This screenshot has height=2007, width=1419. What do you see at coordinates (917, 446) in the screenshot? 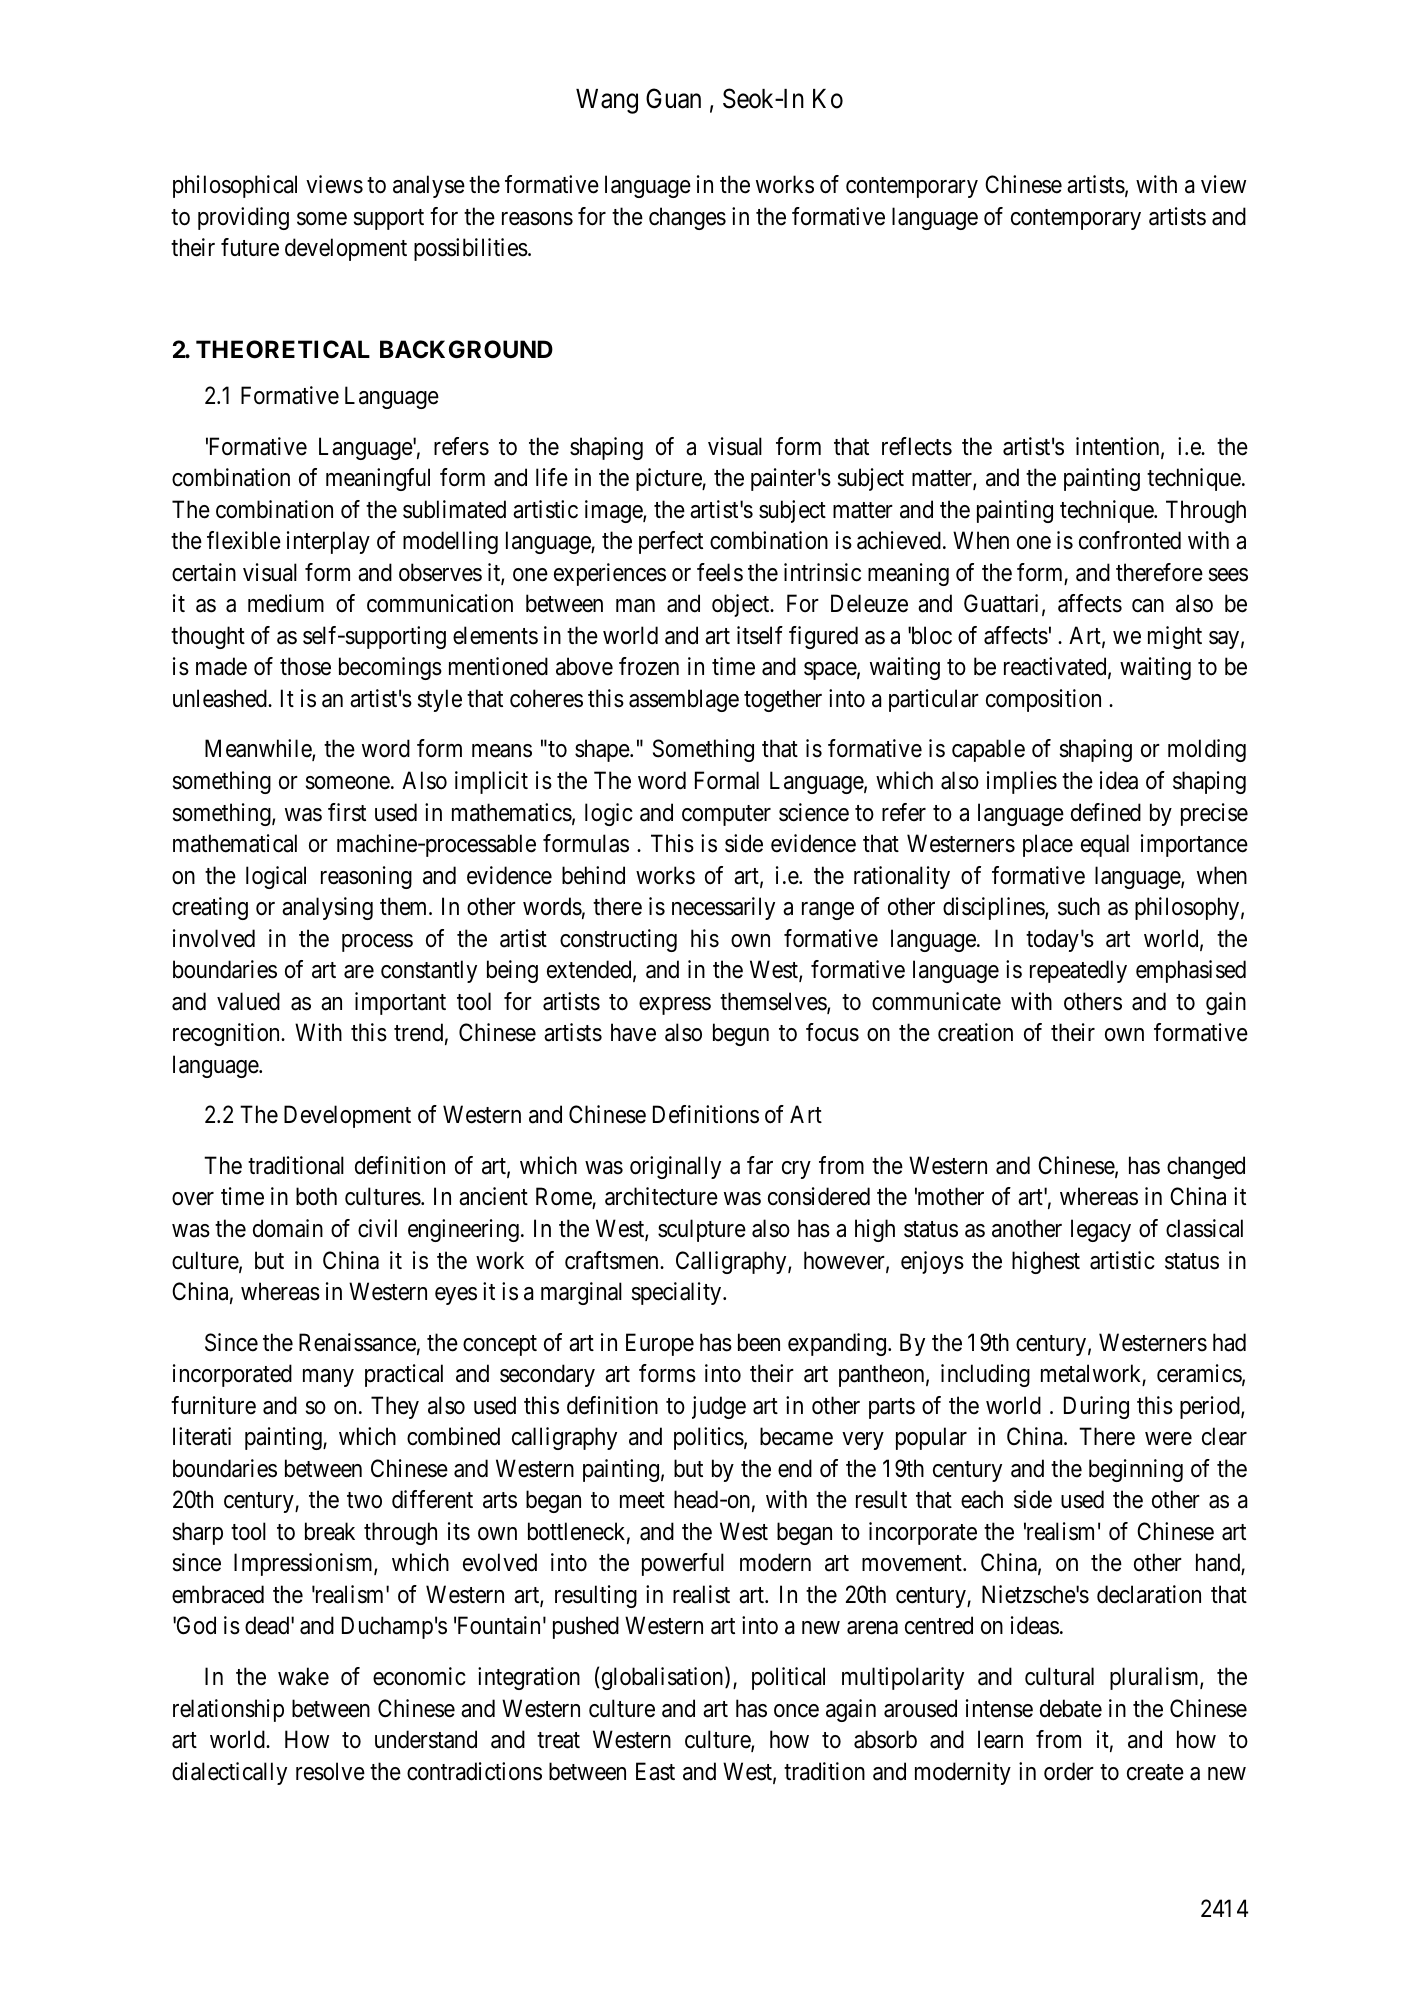
I see `reflects` at bounding box center [917, 446].
